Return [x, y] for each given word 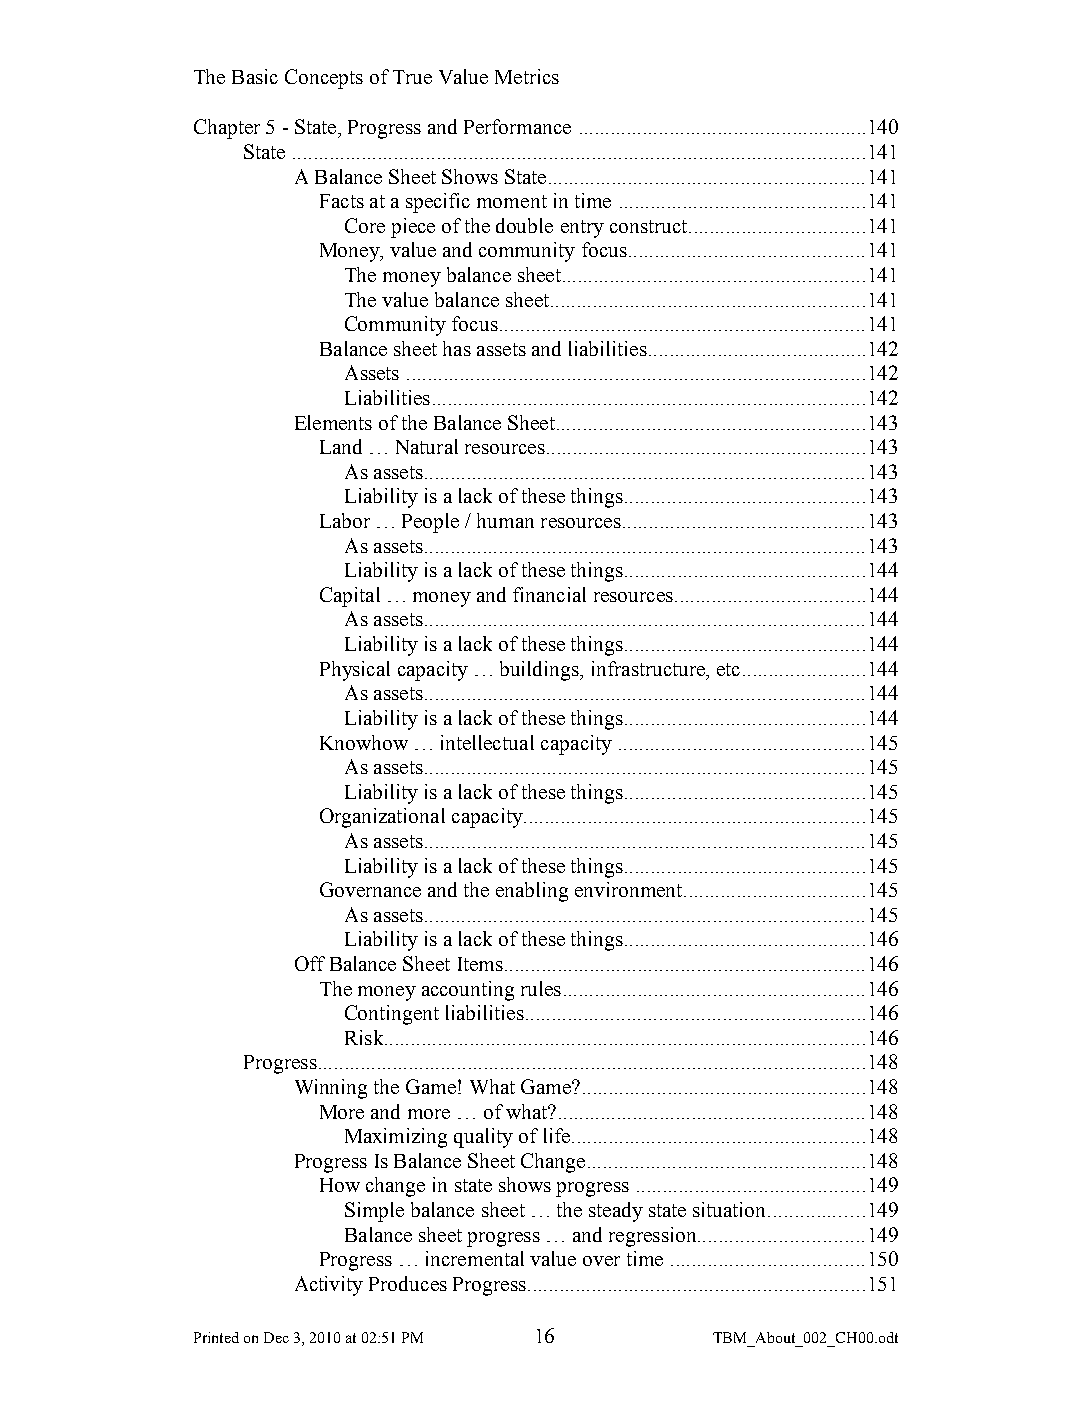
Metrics [527, 76]
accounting [468, 991]
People [430, 523]
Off [310, 963]
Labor [345, 520]
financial [549, 594]
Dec [276, 1337]
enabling [532, 892]
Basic [255, 76]
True [412, 77]
